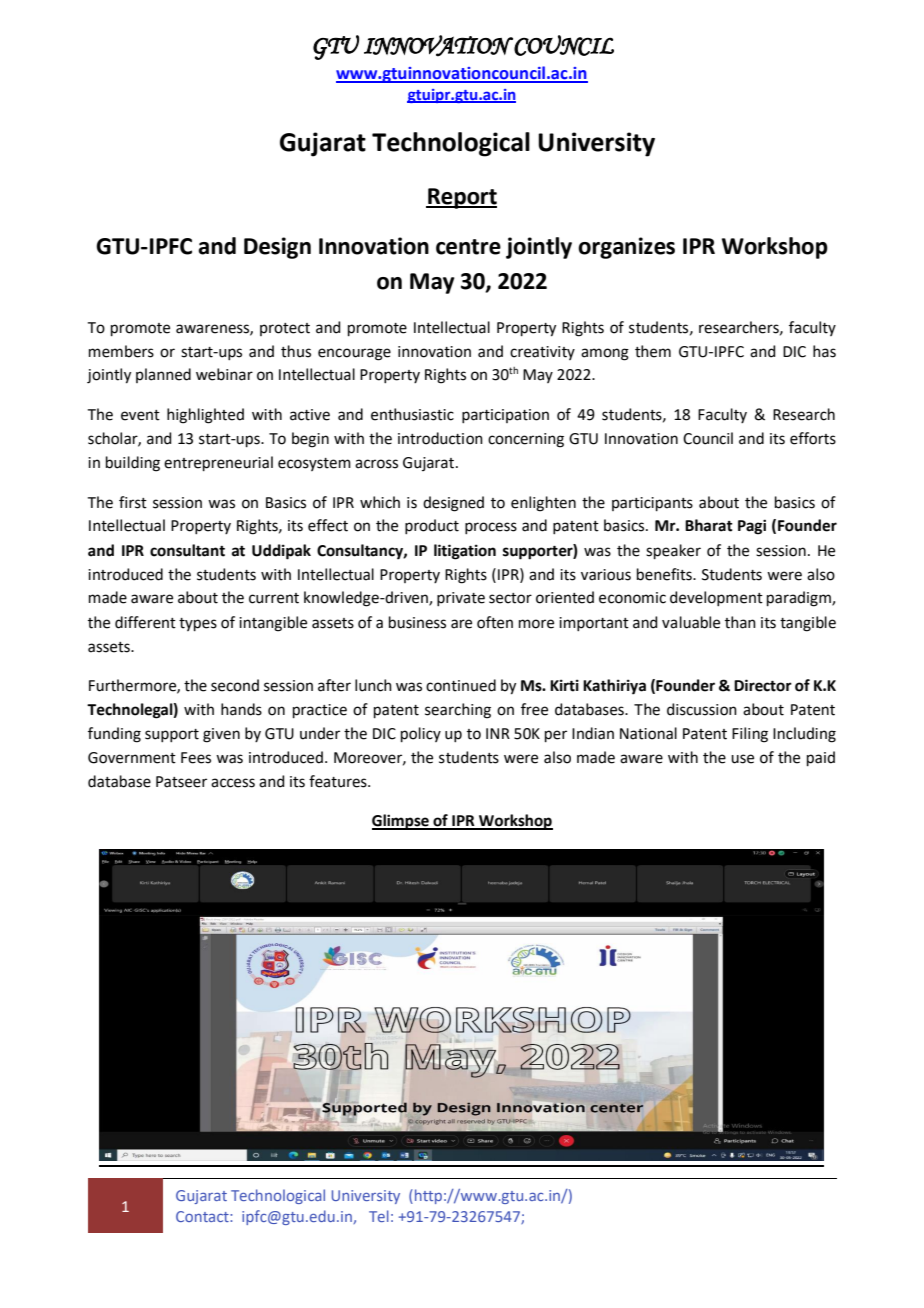  Describe the element at coordinates (465, 552) in the screenshot. I see `litigation` at that location.
